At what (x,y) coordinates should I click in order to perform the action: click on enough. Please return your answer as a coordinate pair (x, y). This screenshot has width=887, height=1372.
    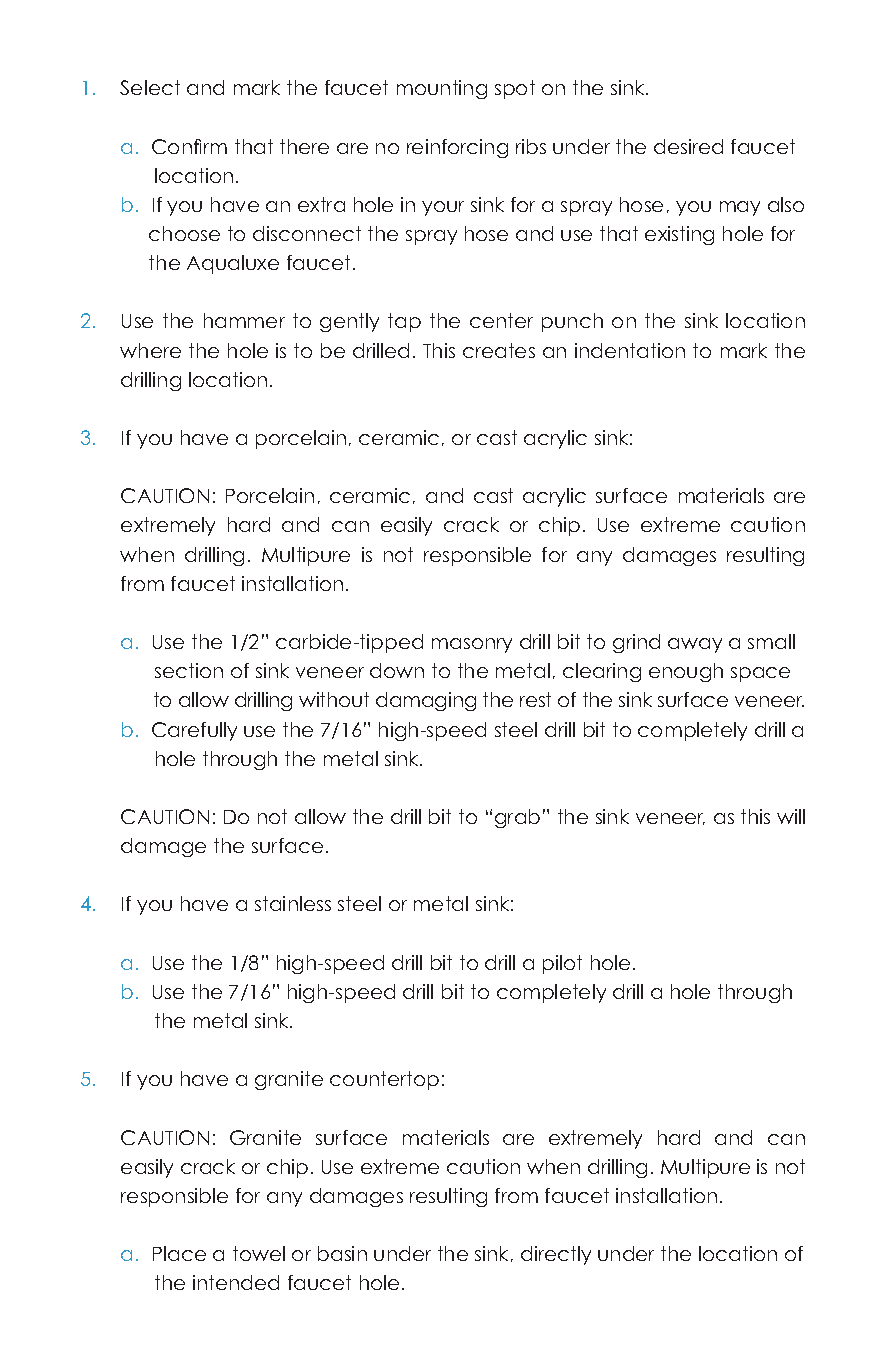
    Looking at the image, I should click on (686, 672).
